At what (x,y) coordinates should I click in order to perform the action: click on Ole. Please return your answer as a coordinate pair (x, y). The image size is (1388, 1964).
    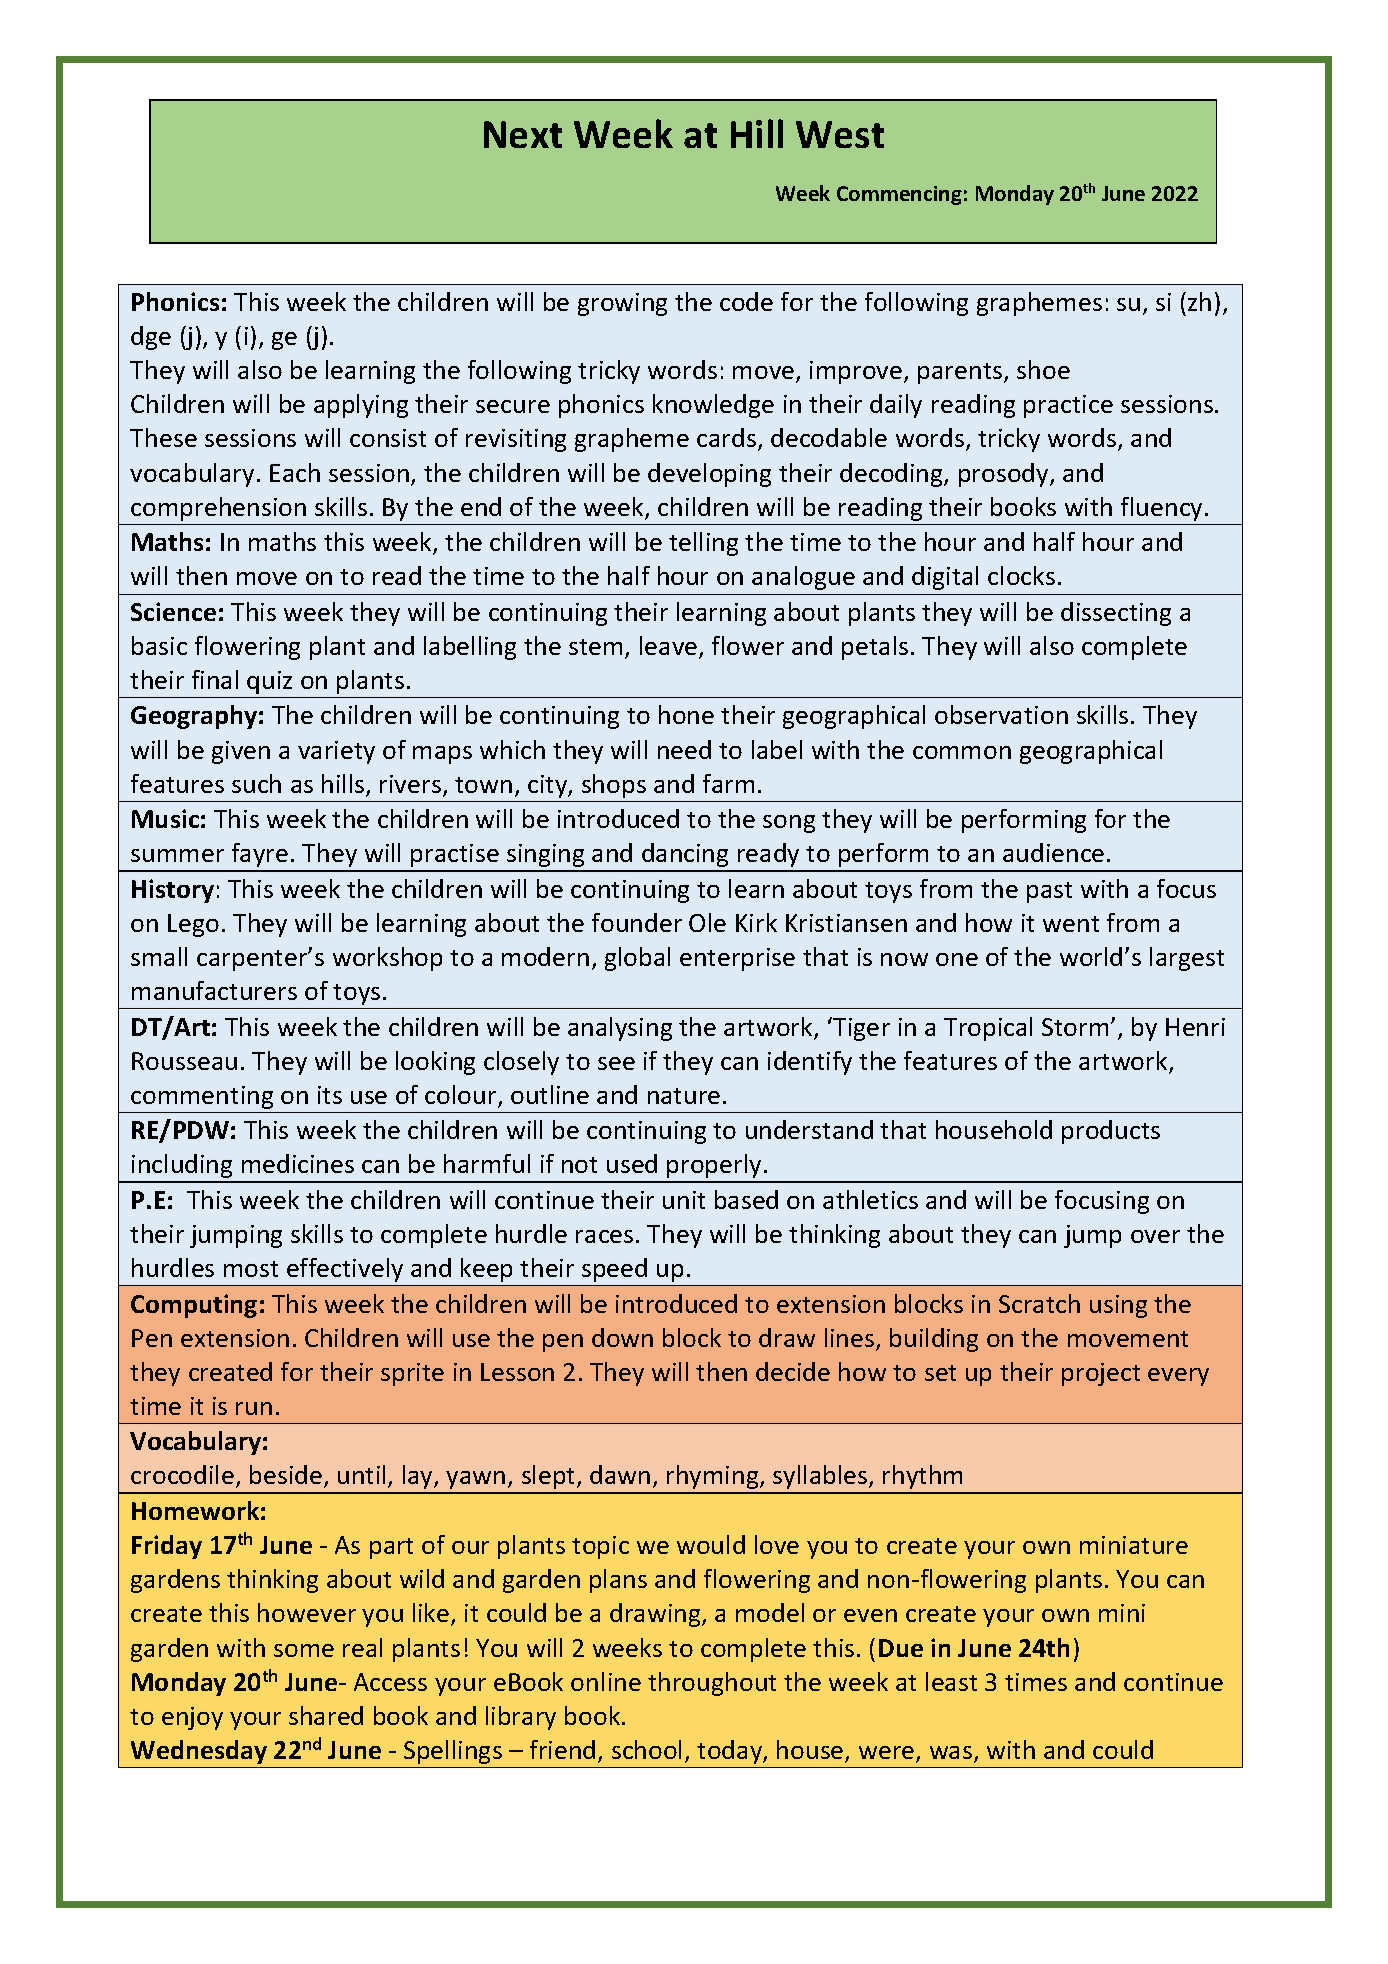
    Looking at the image, I should click on (707, 922).
